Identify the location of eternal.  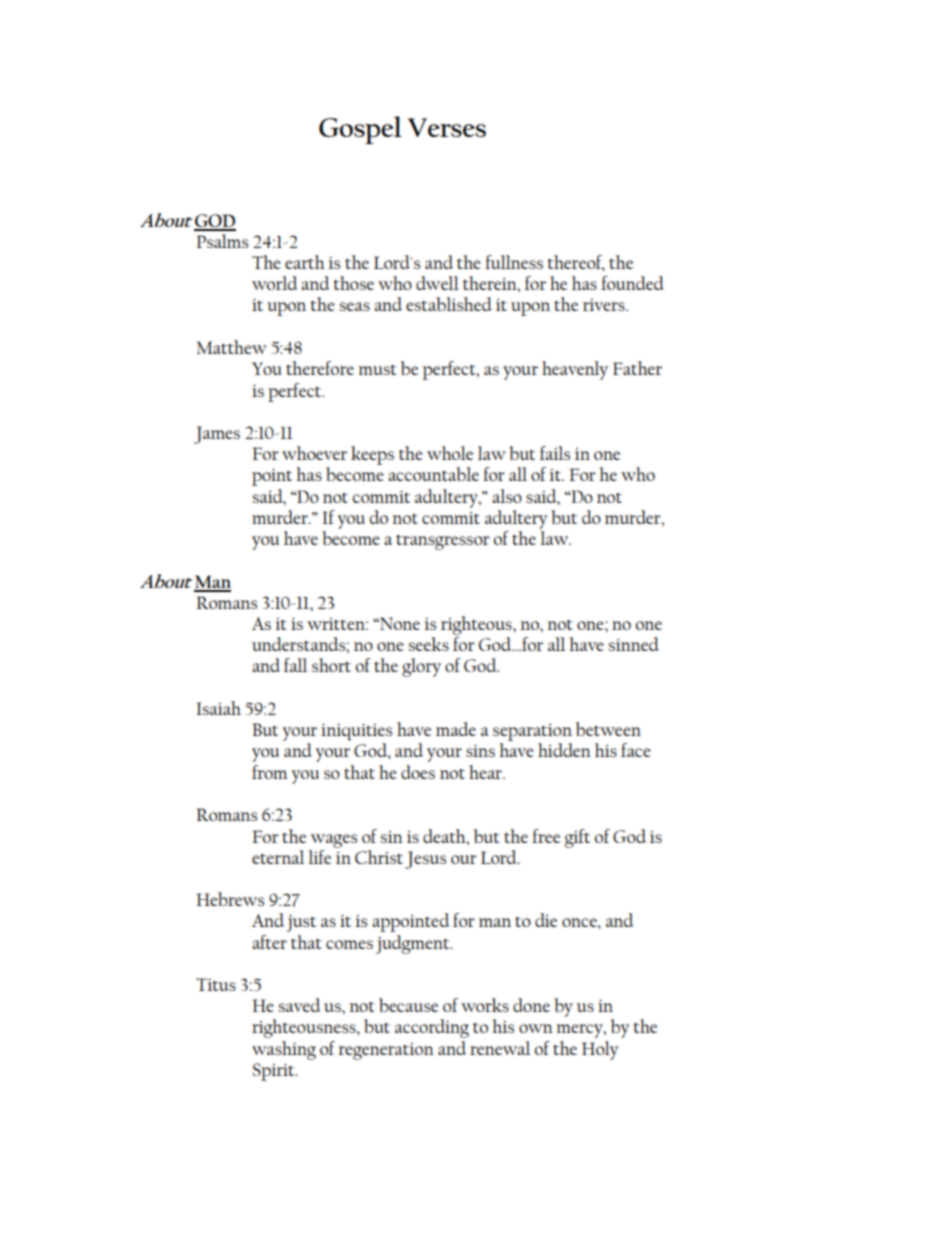
(278, 857).
